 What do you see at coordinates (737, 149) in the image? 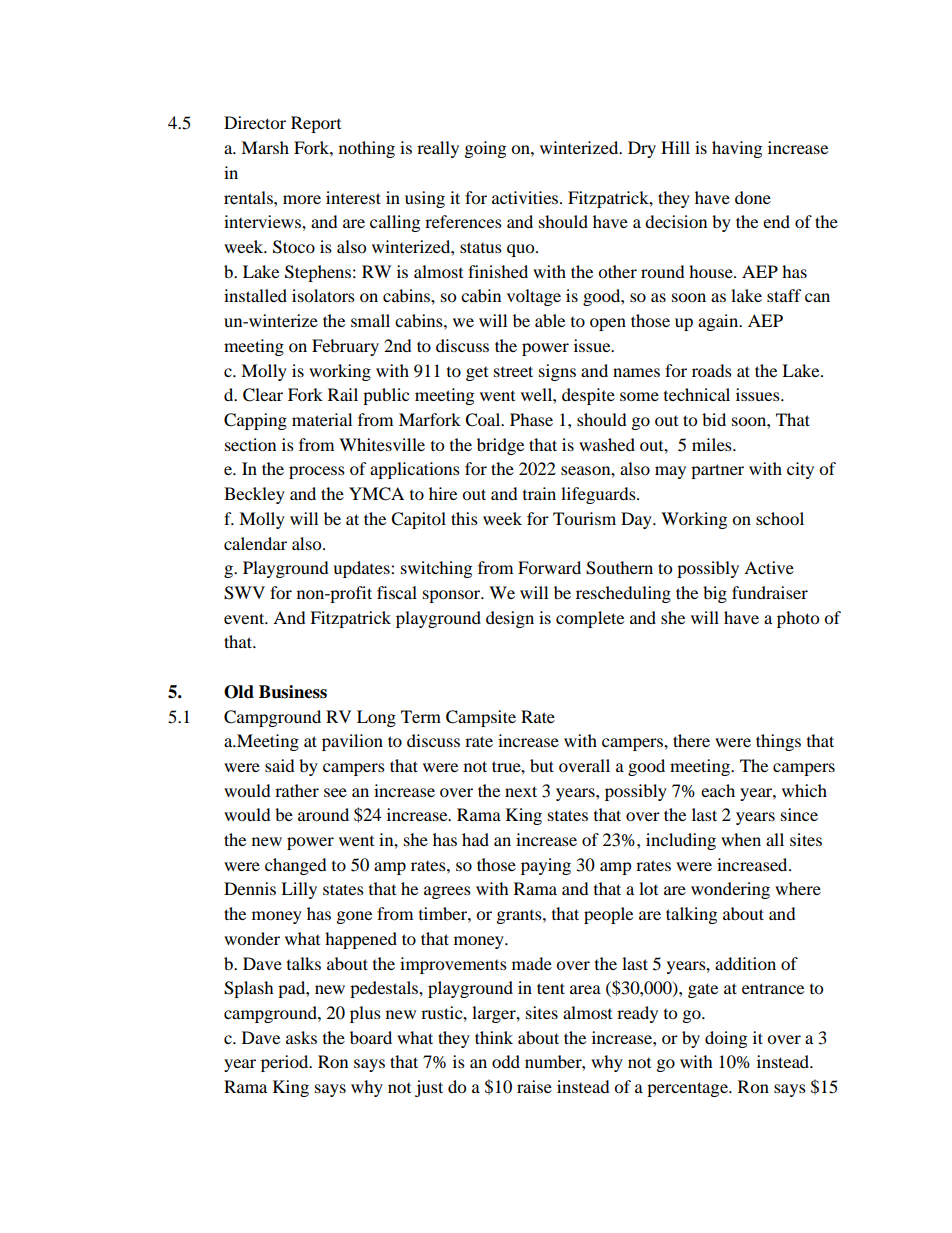
I see `having` at bounding box center [737, 149].
